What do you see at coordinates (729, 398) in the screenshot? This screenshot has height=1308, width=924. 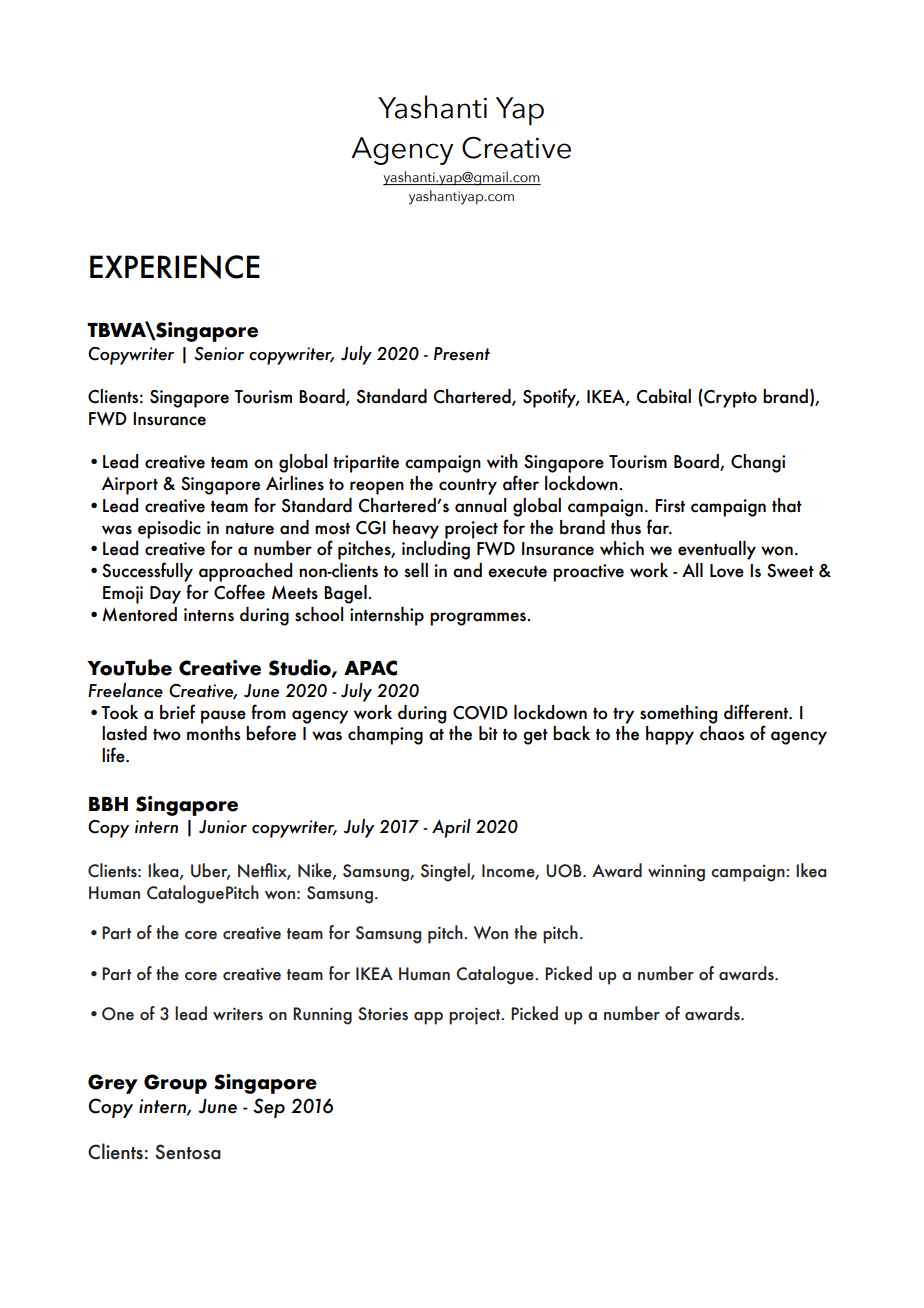 I see `Crypto` at bounding box center [729, 398].
